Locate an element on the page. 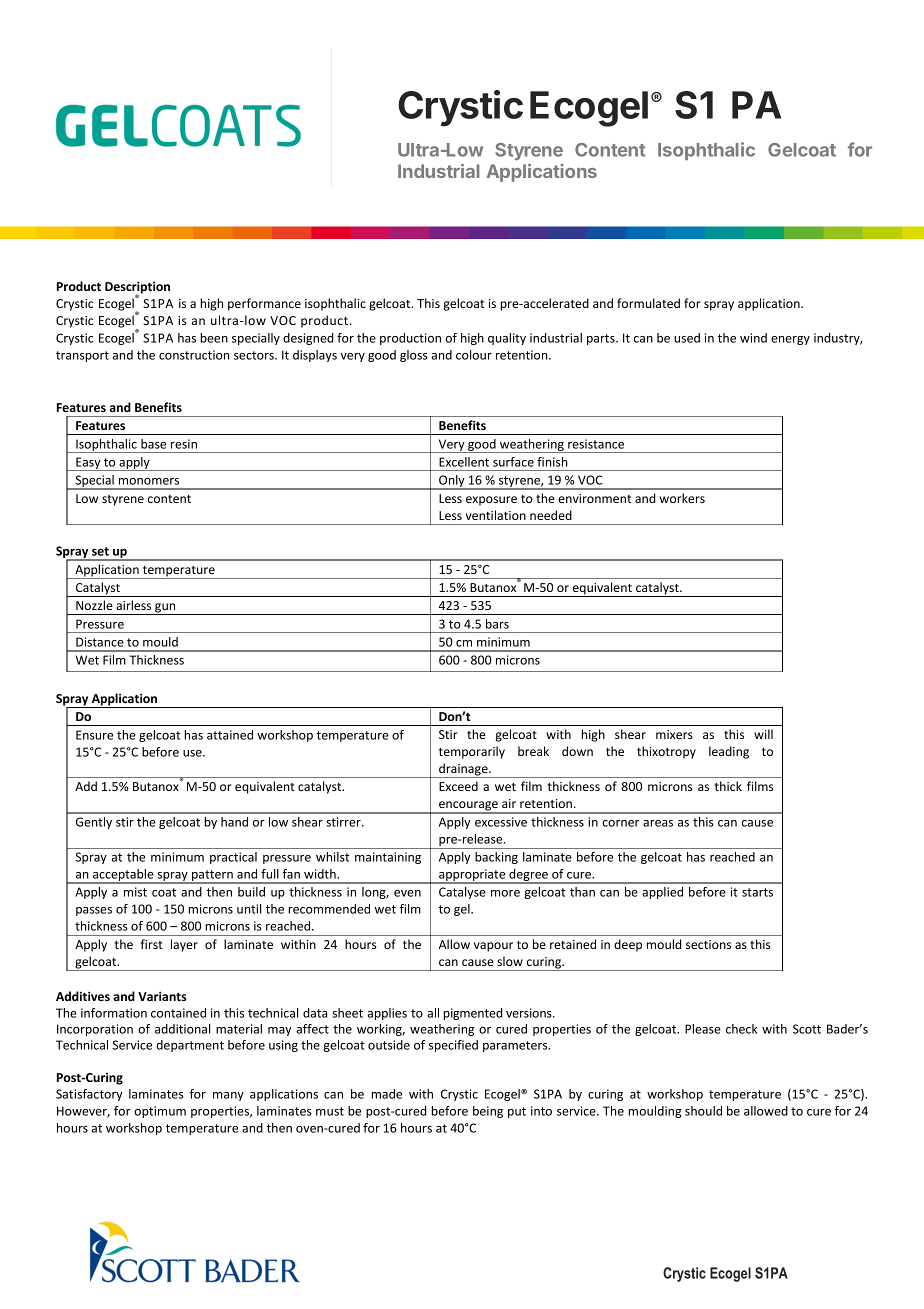 This page has height=1309, width=924. monomers is located at coordinates (149, 481).
